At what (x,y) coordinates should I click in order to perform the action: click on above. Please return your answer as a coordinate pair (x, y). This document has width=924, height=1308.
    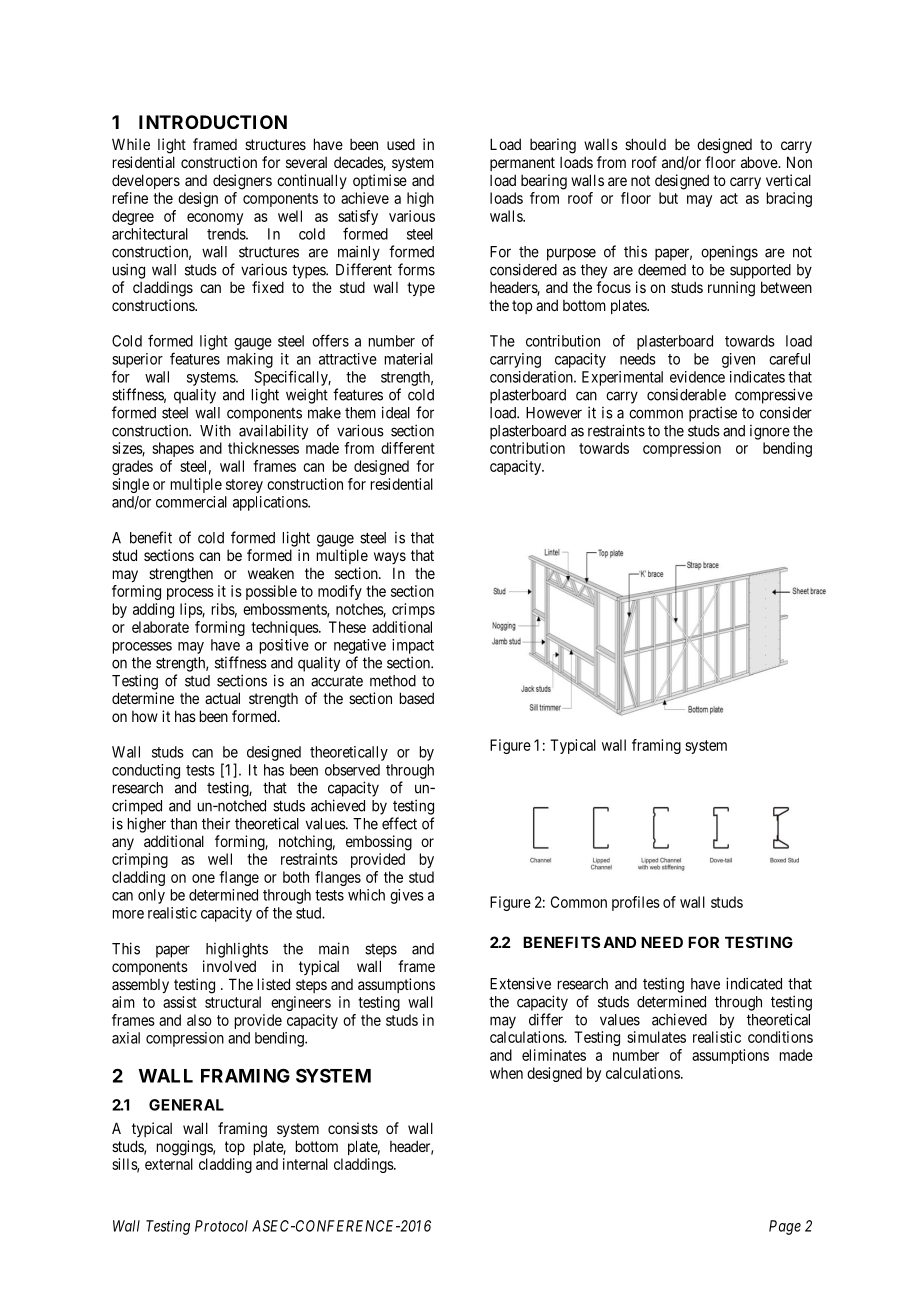
    Looking at the image, I should click on (760, 162).
